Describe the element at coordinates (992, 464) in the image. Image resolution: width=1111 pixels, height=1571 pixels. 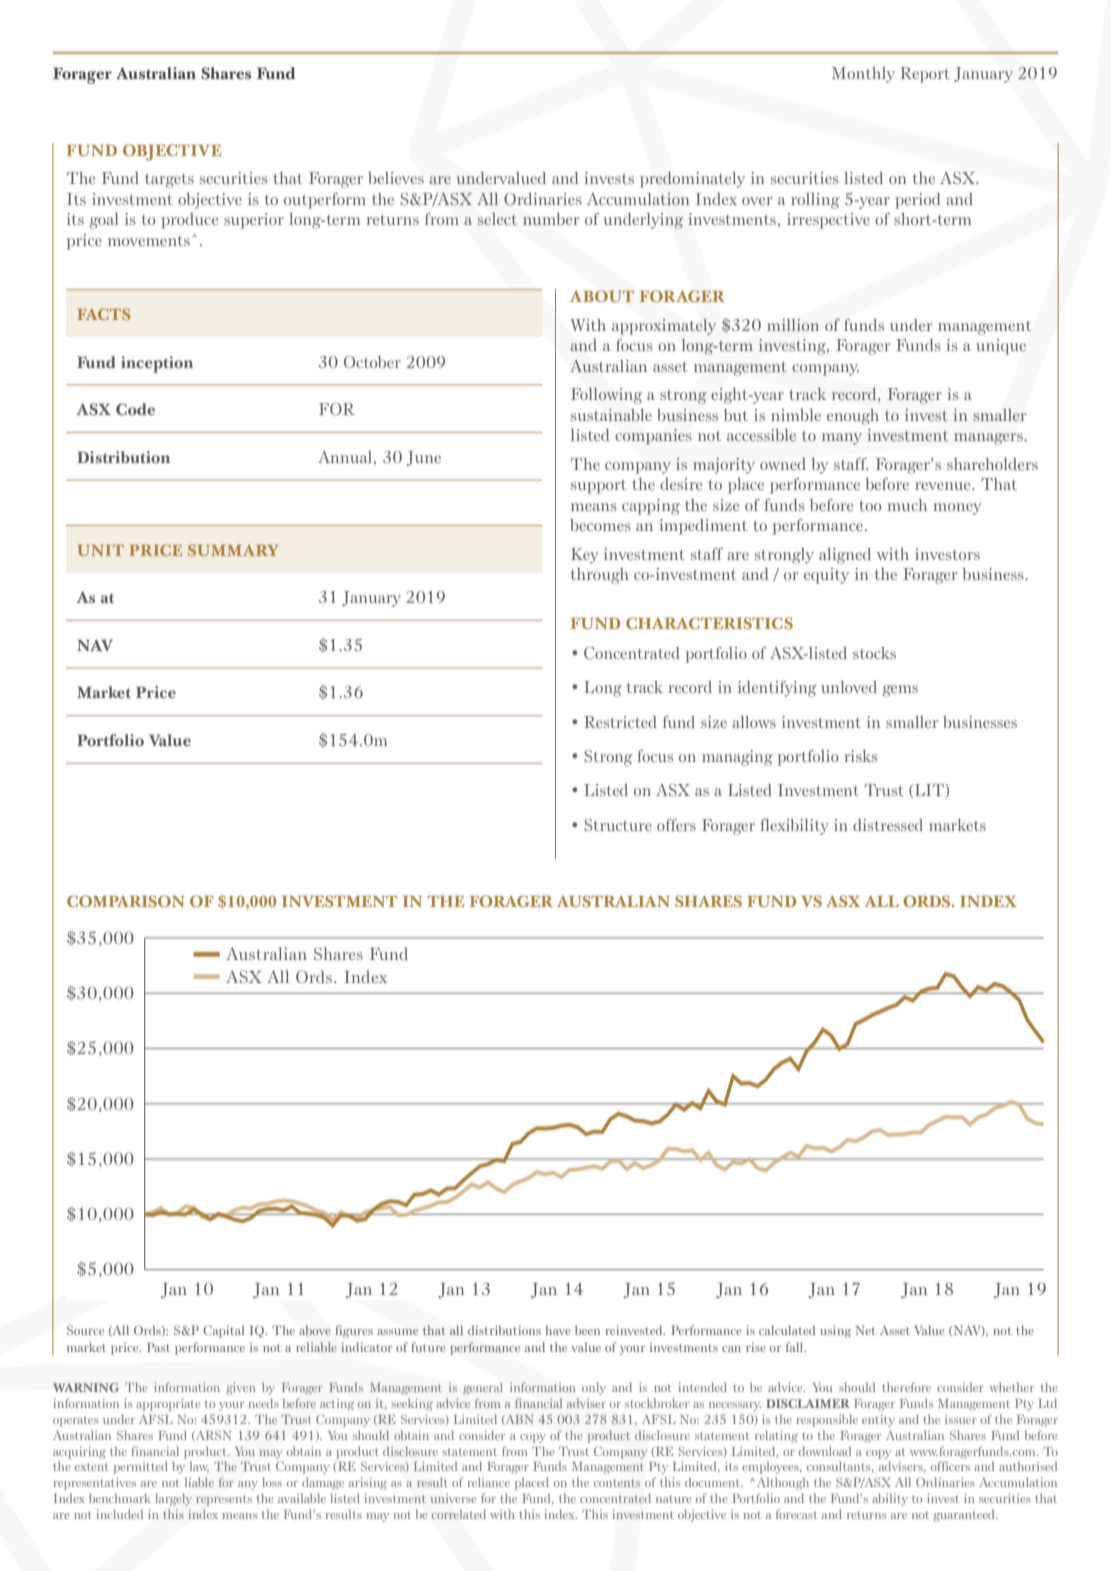
I see `shareholders` at that location.
